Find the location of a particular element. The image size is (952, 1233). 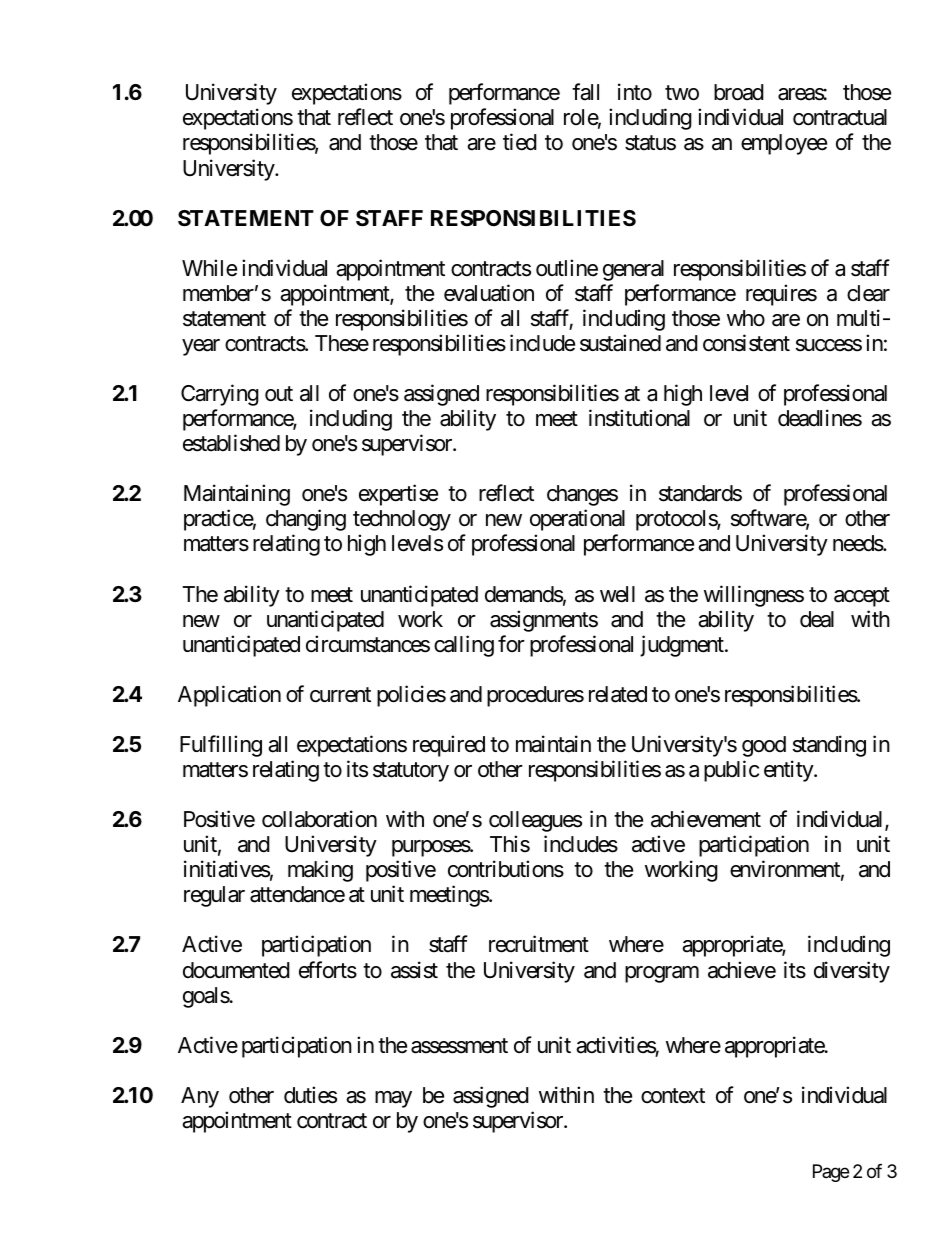

fall is located at coordinates (585, 92).
